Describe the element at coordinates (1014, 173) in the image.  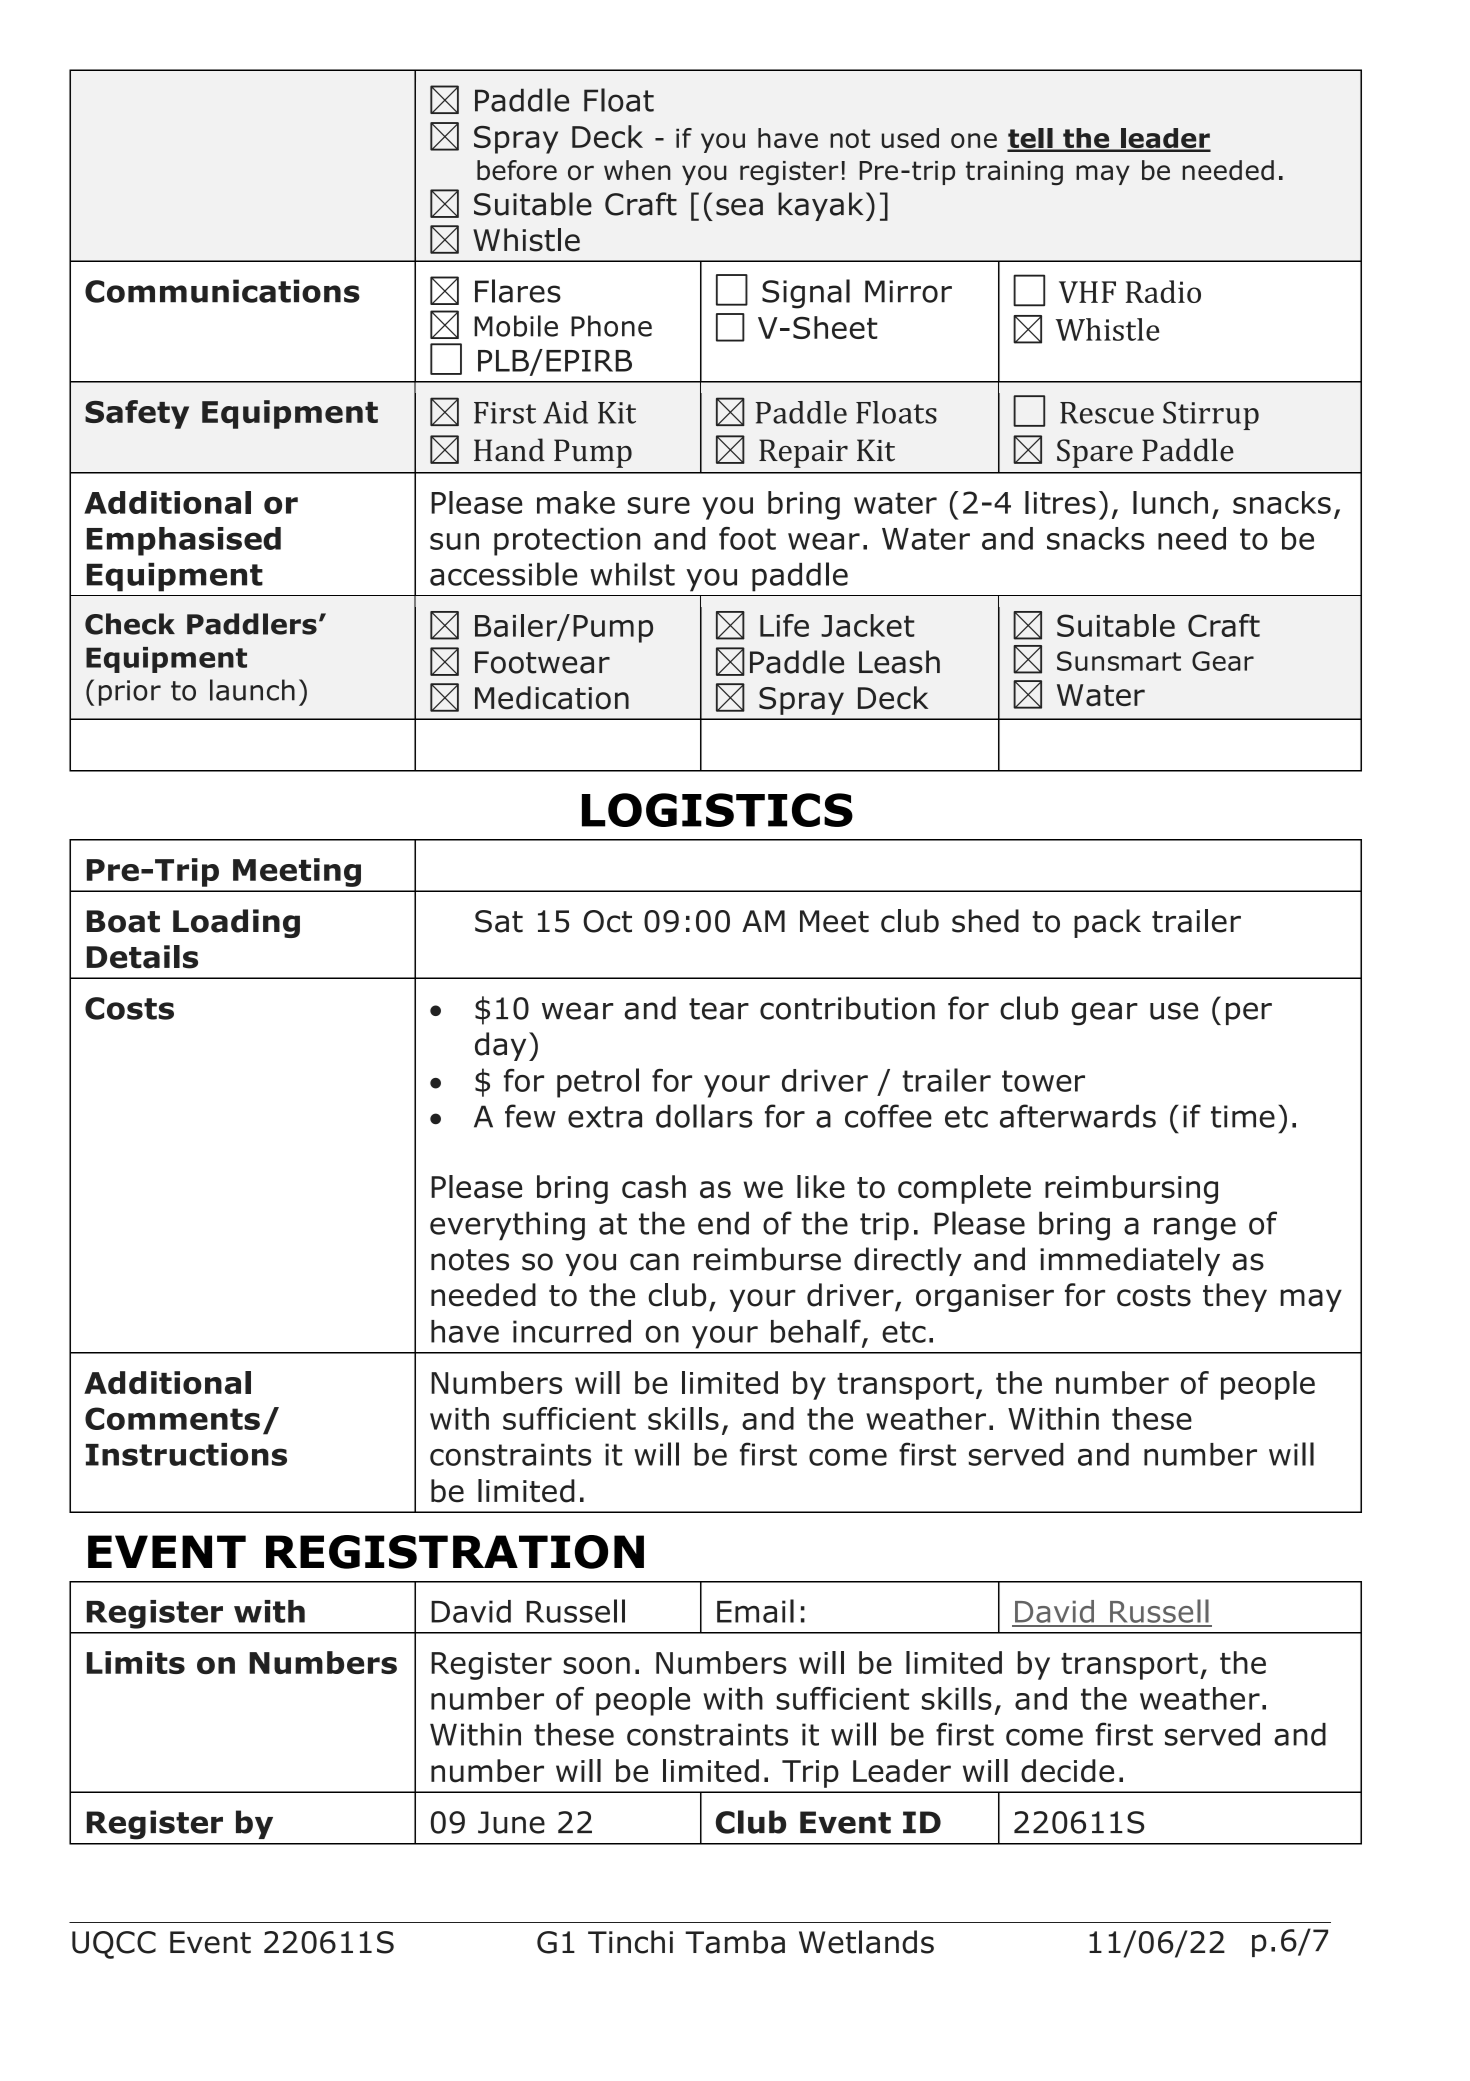
I see `training` at that location.
